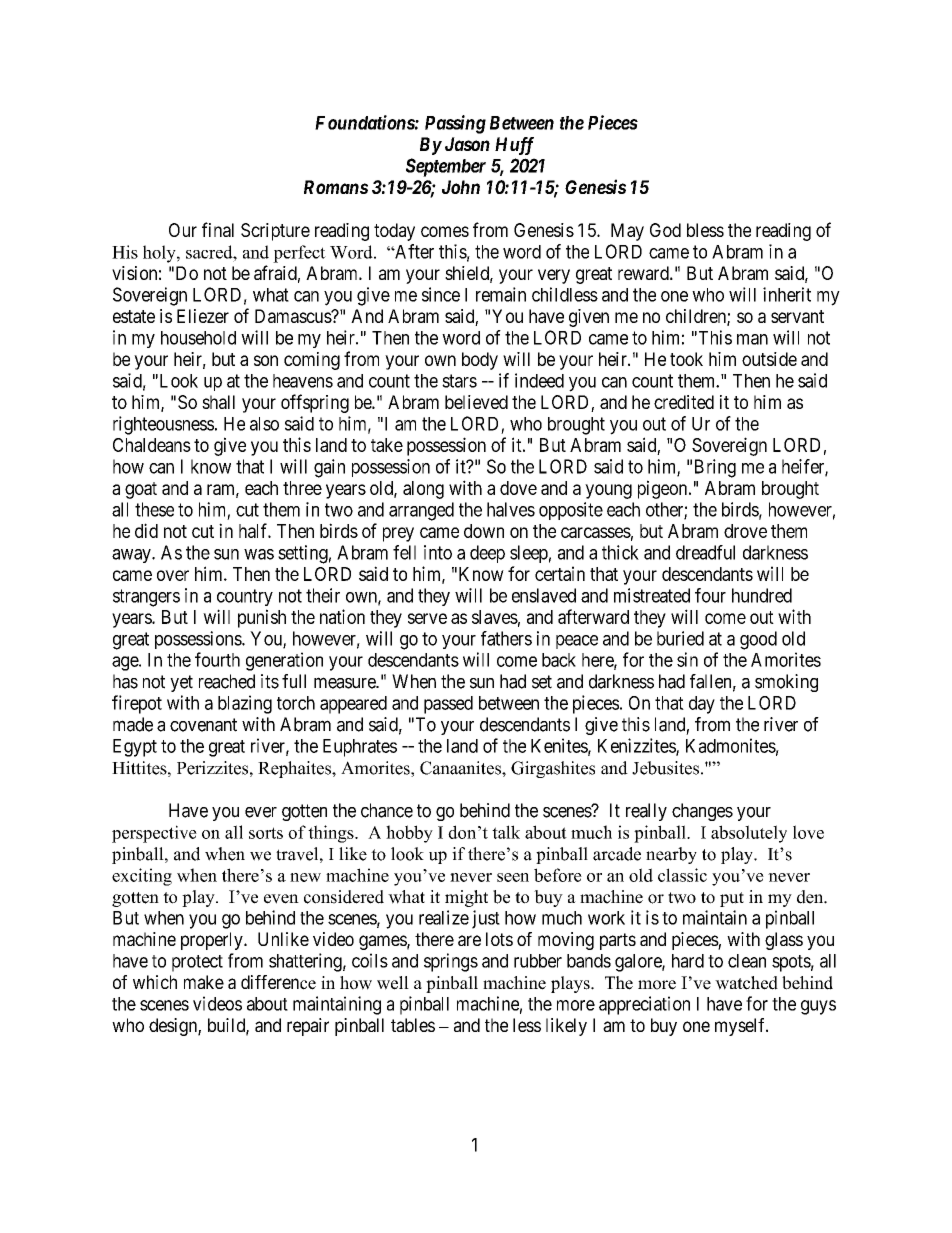 The height and width of the screenshot is (1233, 952). I want to click on Jason, so click(467, 144).
